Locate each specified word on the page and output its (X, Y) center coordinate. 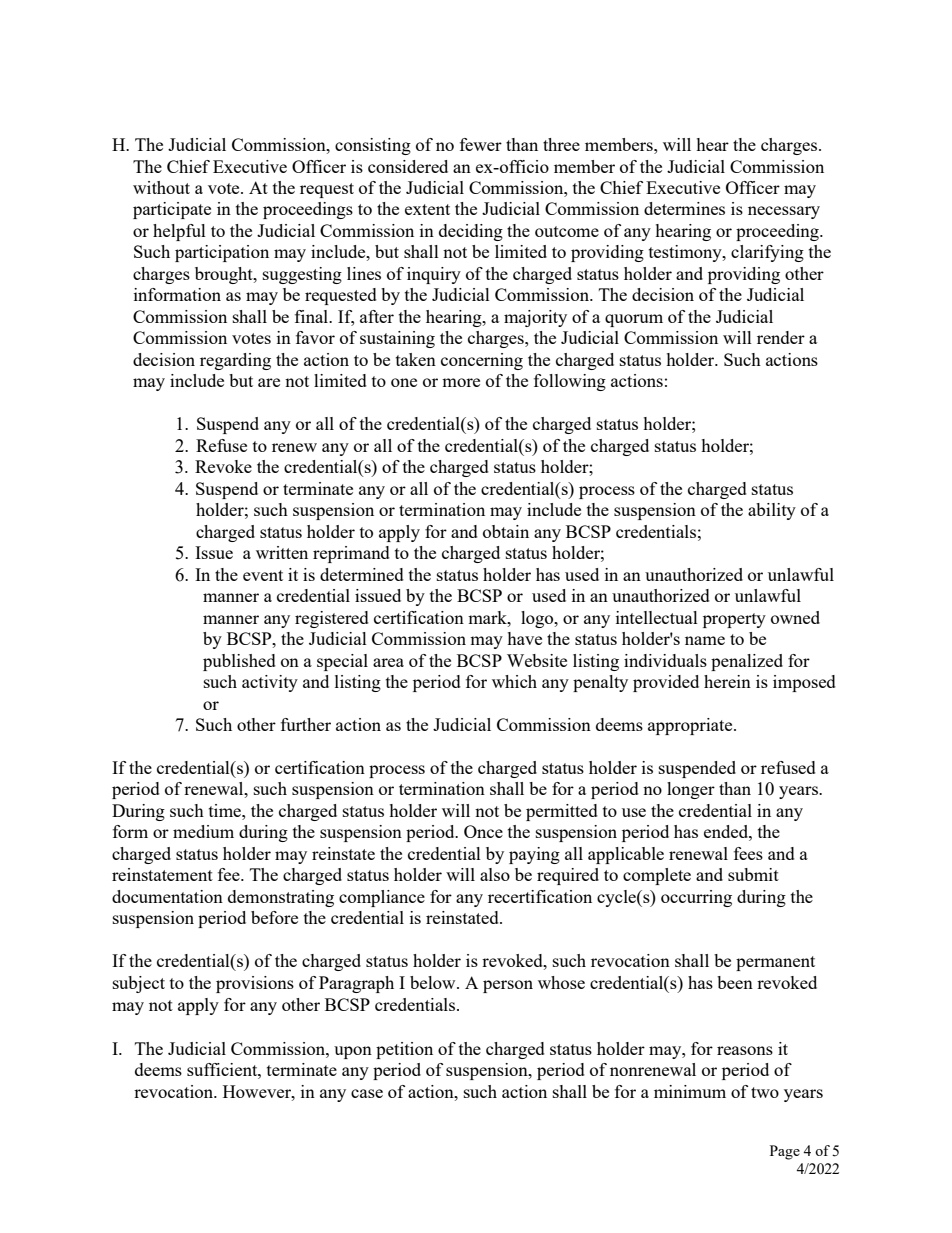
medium (203, 831)
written (282, 552)
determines (684, 208)
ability (772, 511)
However (258, 1091)
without (161, 187)
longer (691, 790)
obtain (506, 531)
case (367, 1093)
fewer (481, 144)
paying (534, 855)
